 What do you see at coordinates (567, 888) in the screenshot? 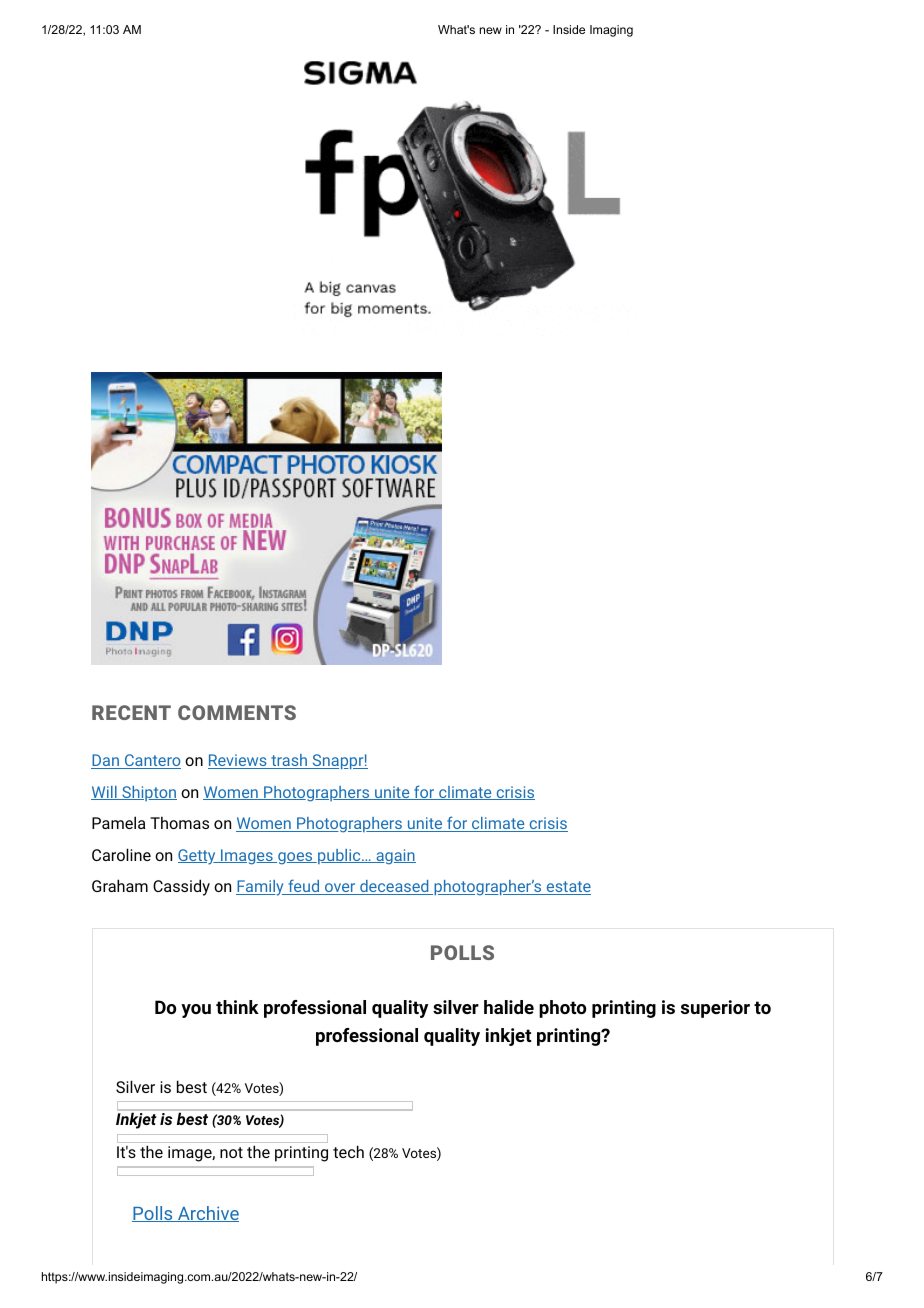
I see `estate` at bounding box center [567, 888].
